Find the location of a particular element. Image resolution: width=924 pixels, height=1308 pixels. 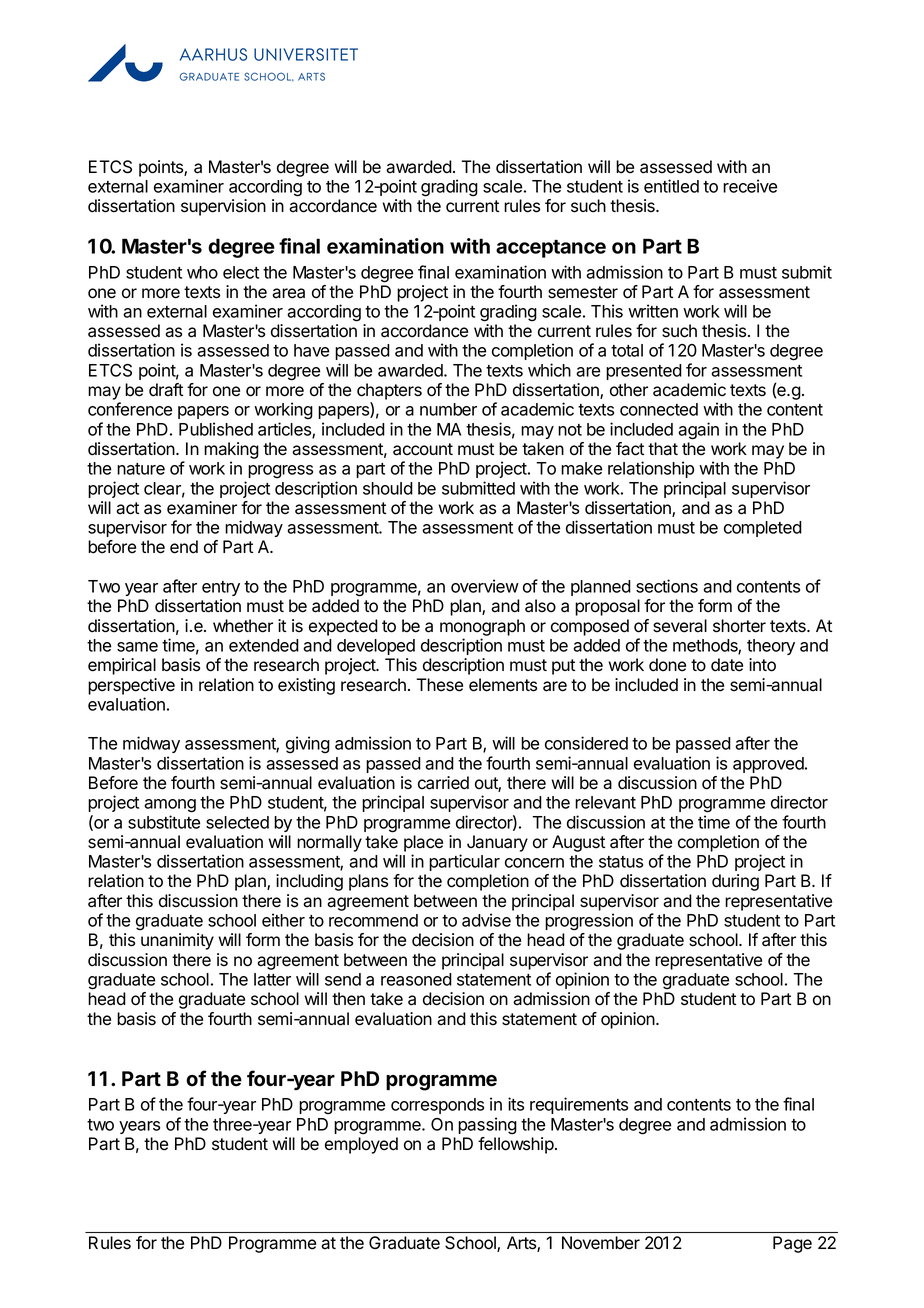

employed is located at coordinates (361, 1145).
